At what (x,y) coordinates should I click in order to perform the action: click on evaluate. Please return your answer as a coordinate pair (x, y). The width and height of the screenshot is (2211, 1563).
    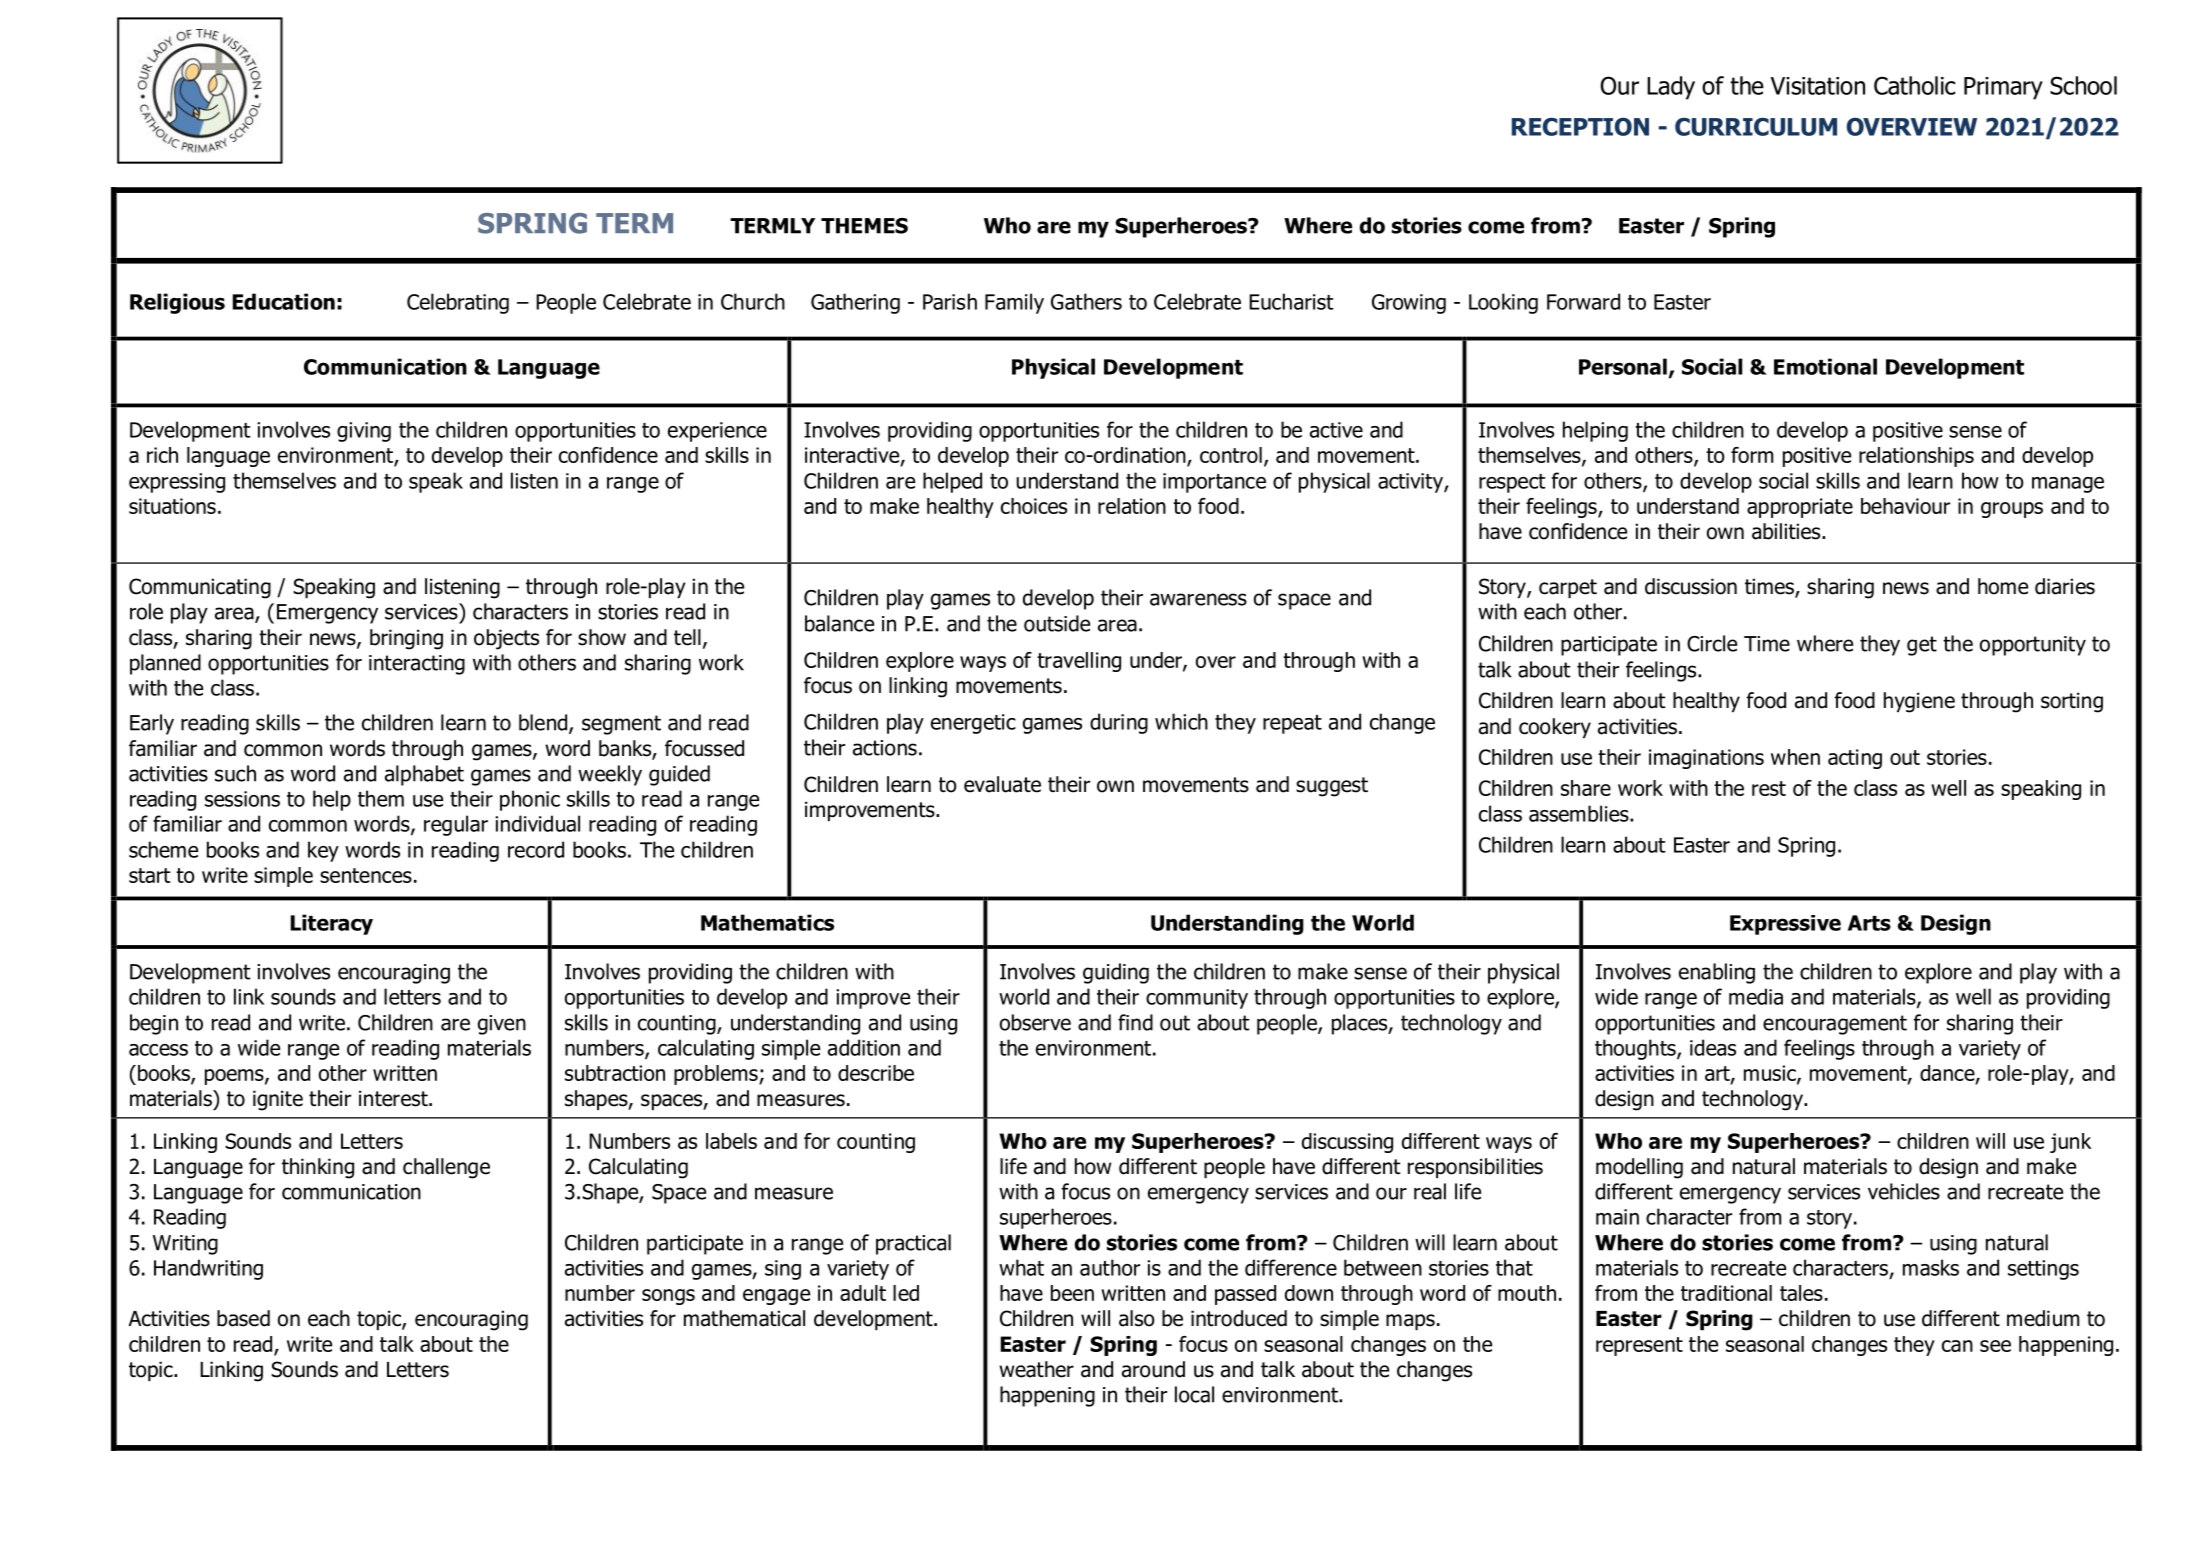
    Looking at the image, I should click on (1002, 784).
